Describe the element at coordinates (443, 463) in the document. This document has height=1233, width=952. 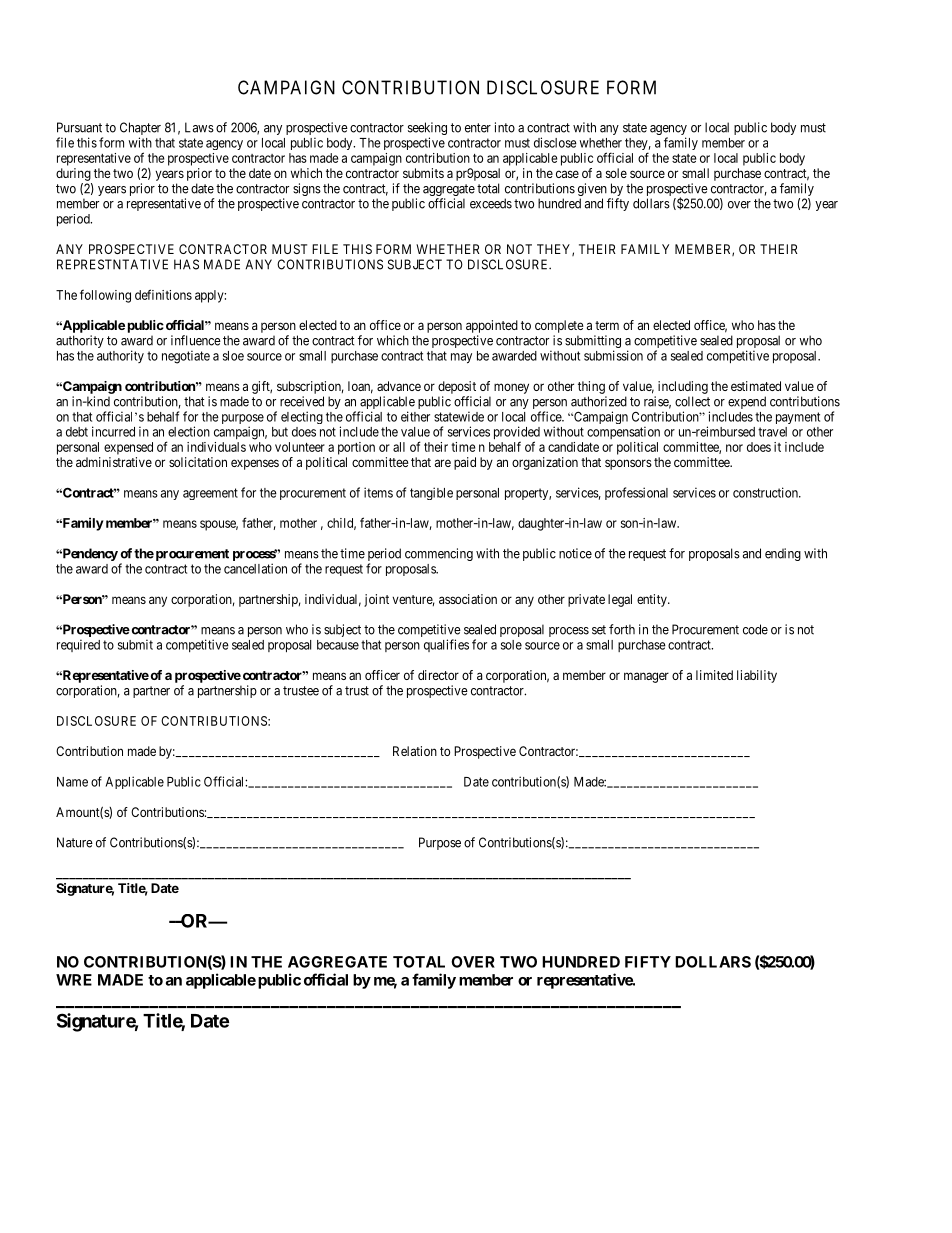
I see `are` at that location.
